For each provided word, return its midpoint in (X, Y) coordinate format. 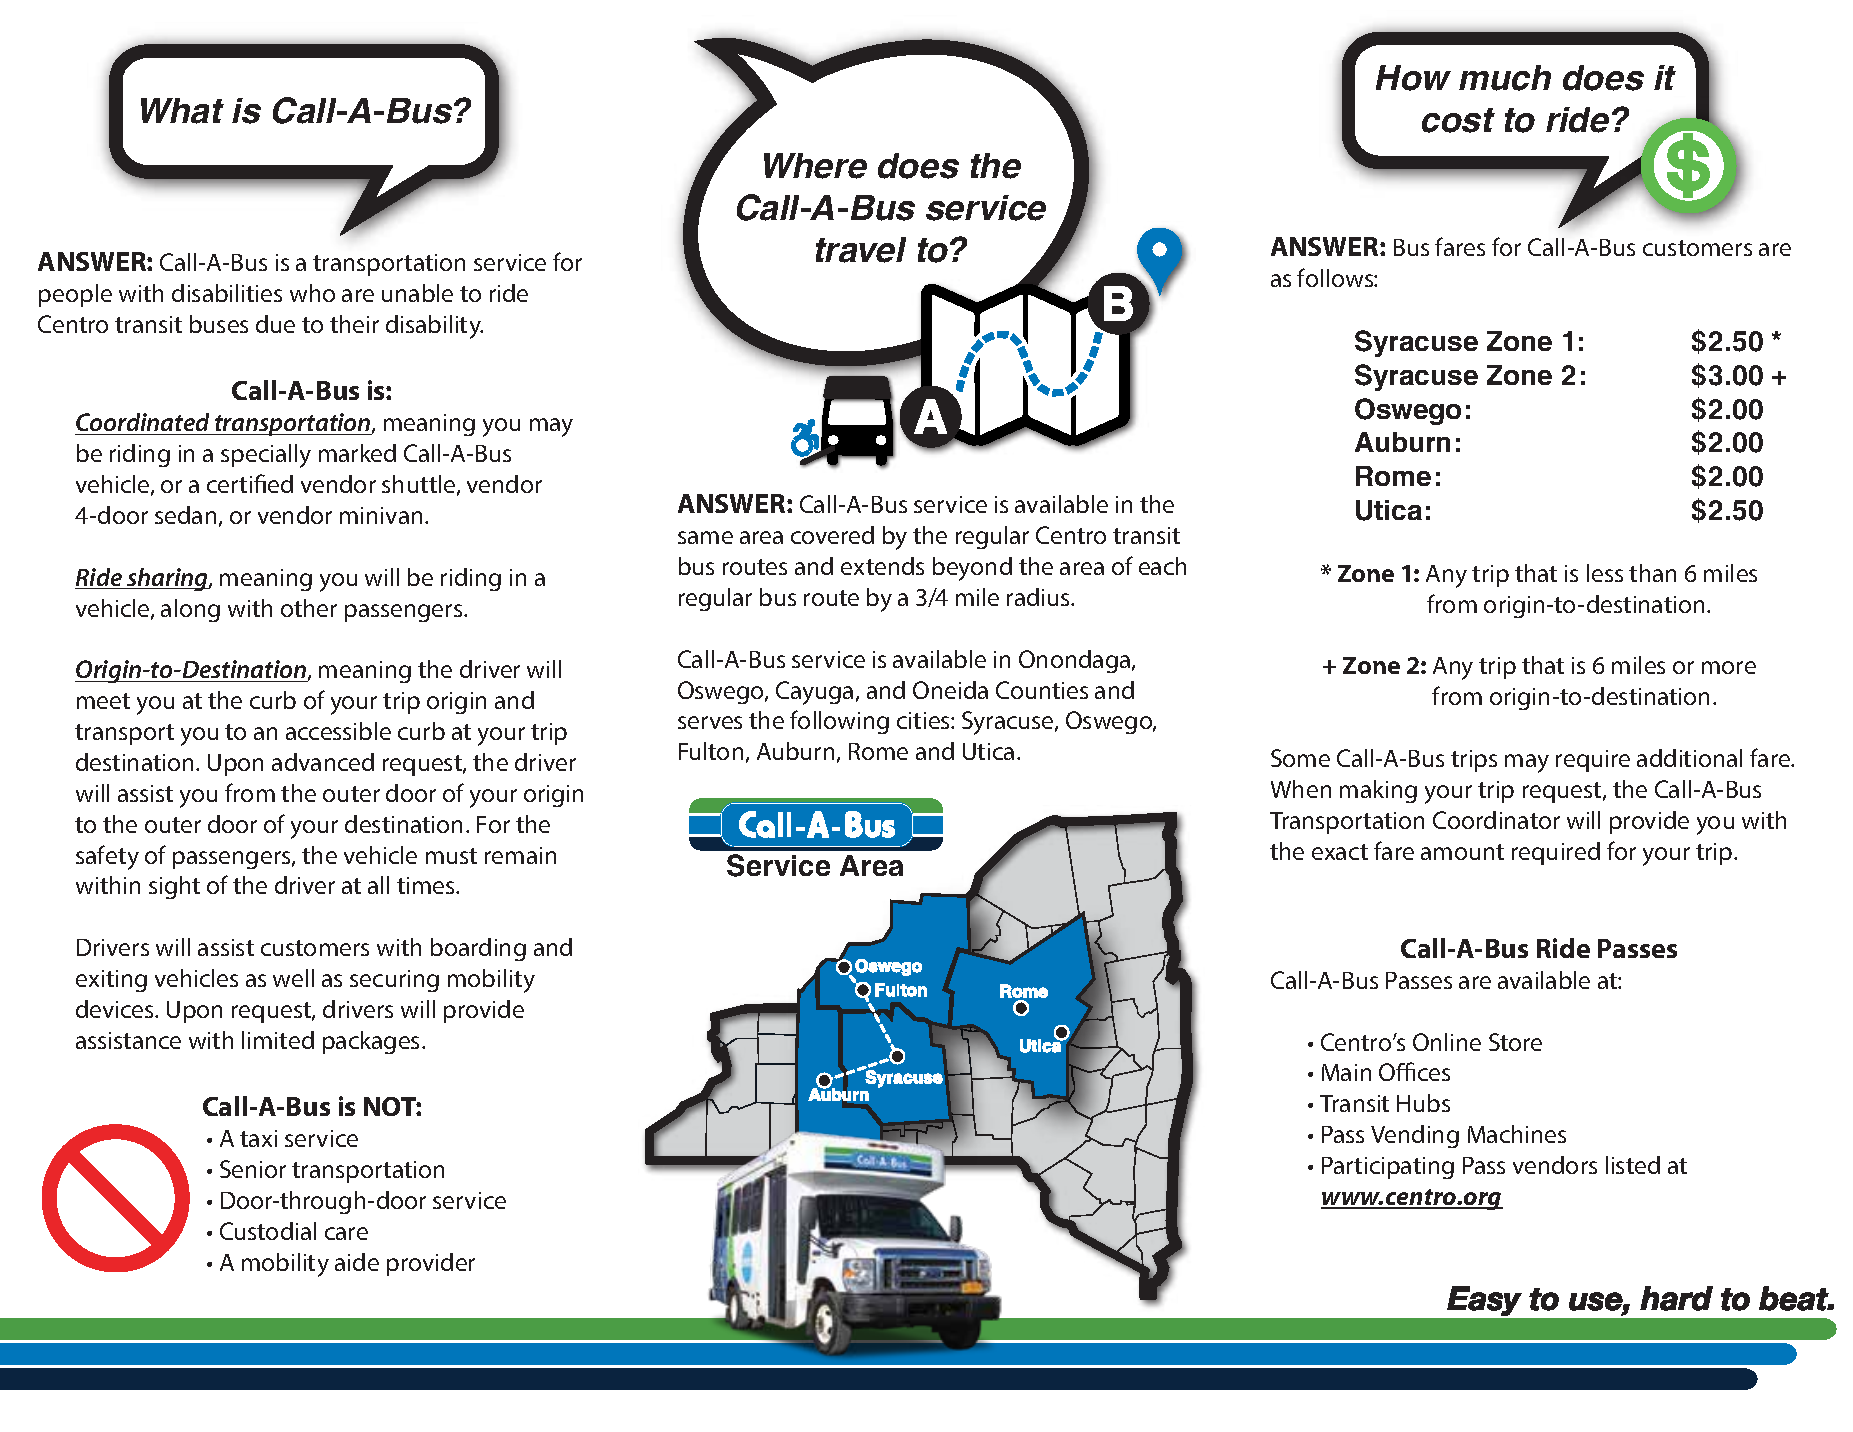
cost (1458, 120)
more (1729, 667)
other (309, 608)
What (182, 111)
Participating (1388, 1168)
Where (815, 166)
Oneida (950, 690)
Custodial (268, 1231)
